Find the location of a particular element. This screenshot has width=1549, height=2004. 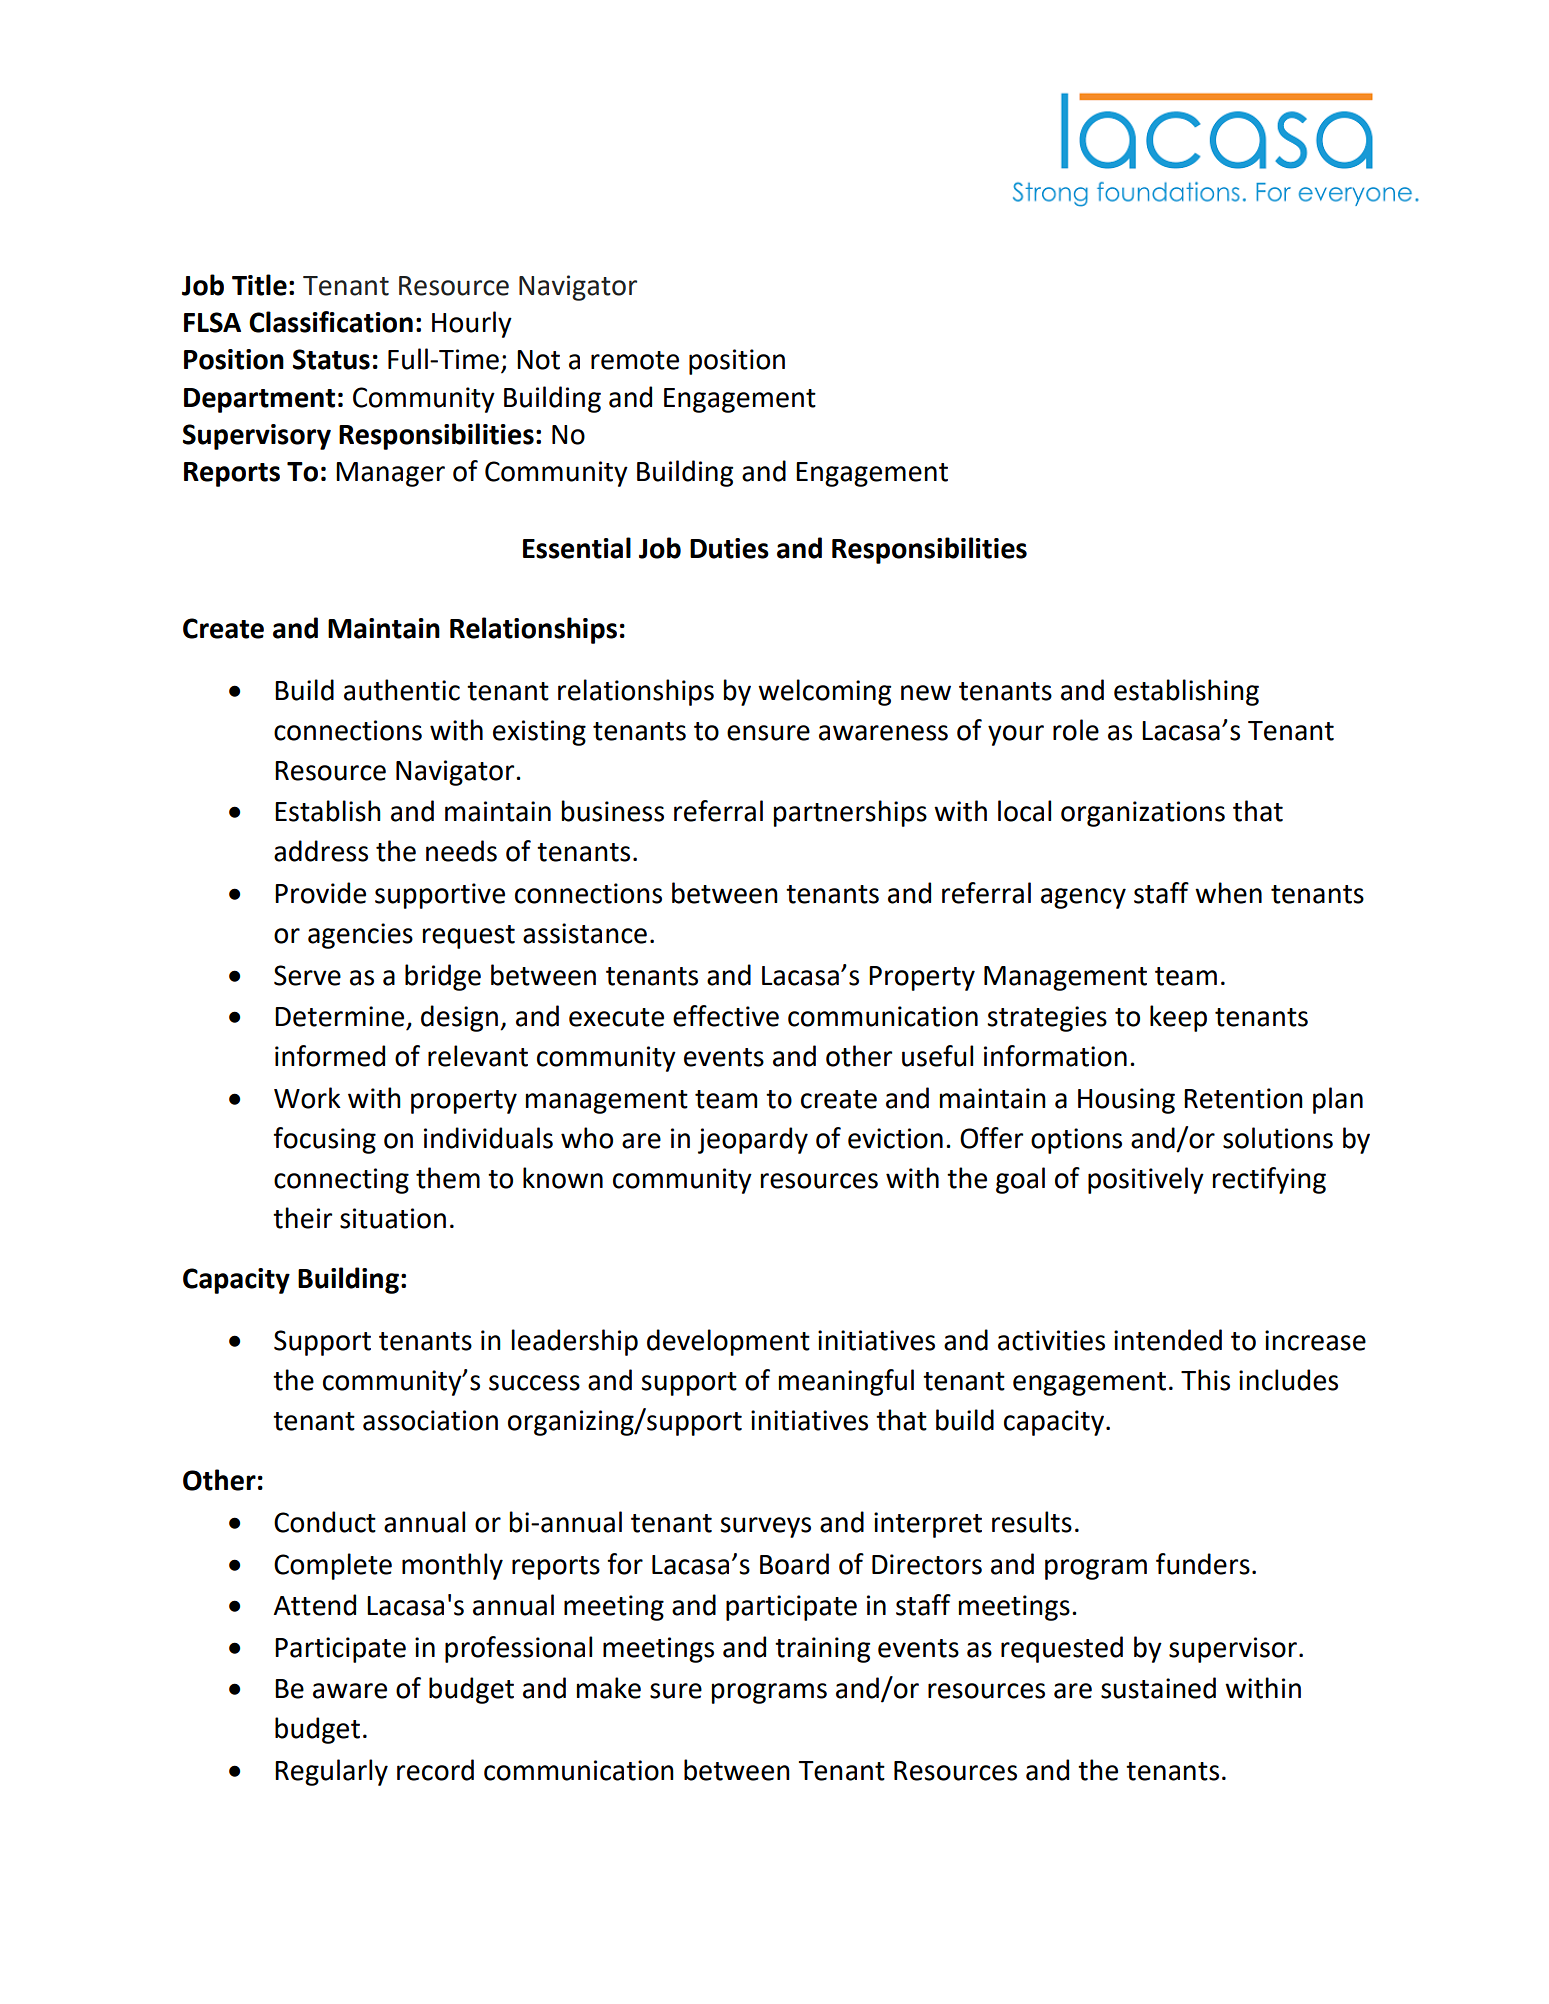

Regularly is located at coordinates (331, 1772).
